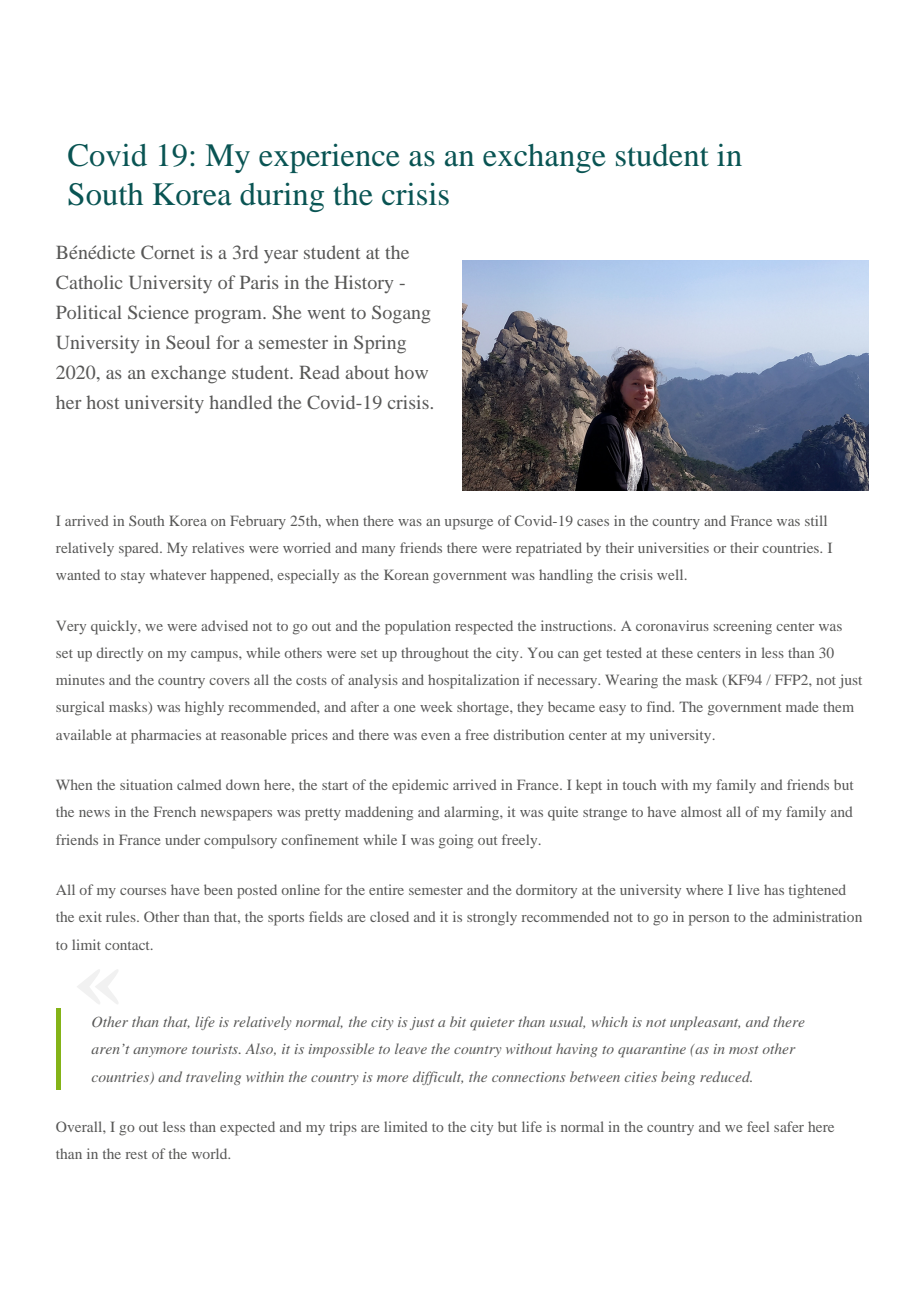  Describe the element at coordinates (758, 1126) in the screenshot. I see `feel` at that location.
